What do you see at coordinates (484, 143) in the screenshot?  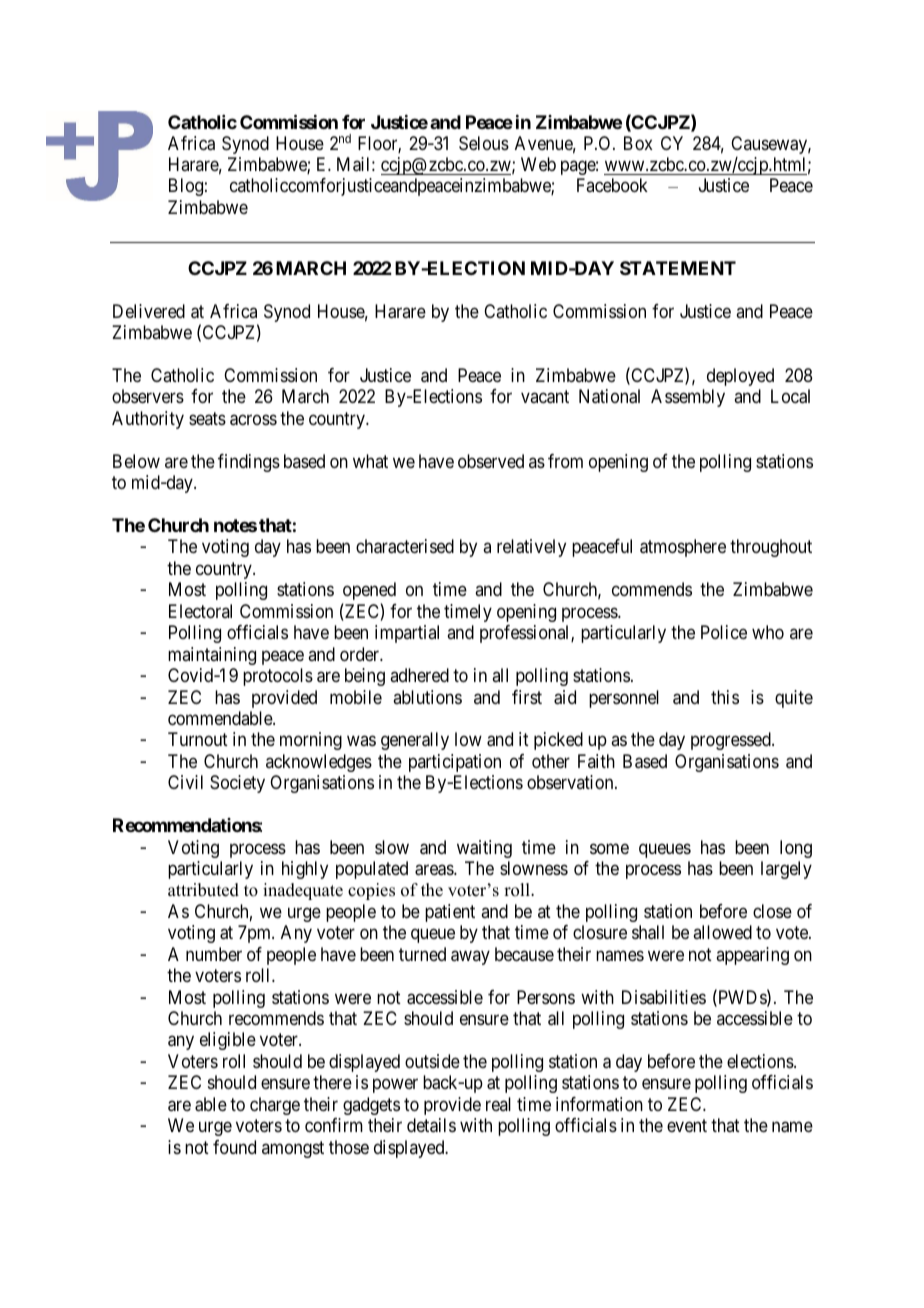 I see `Selous` at bounding box center [484, 143].
